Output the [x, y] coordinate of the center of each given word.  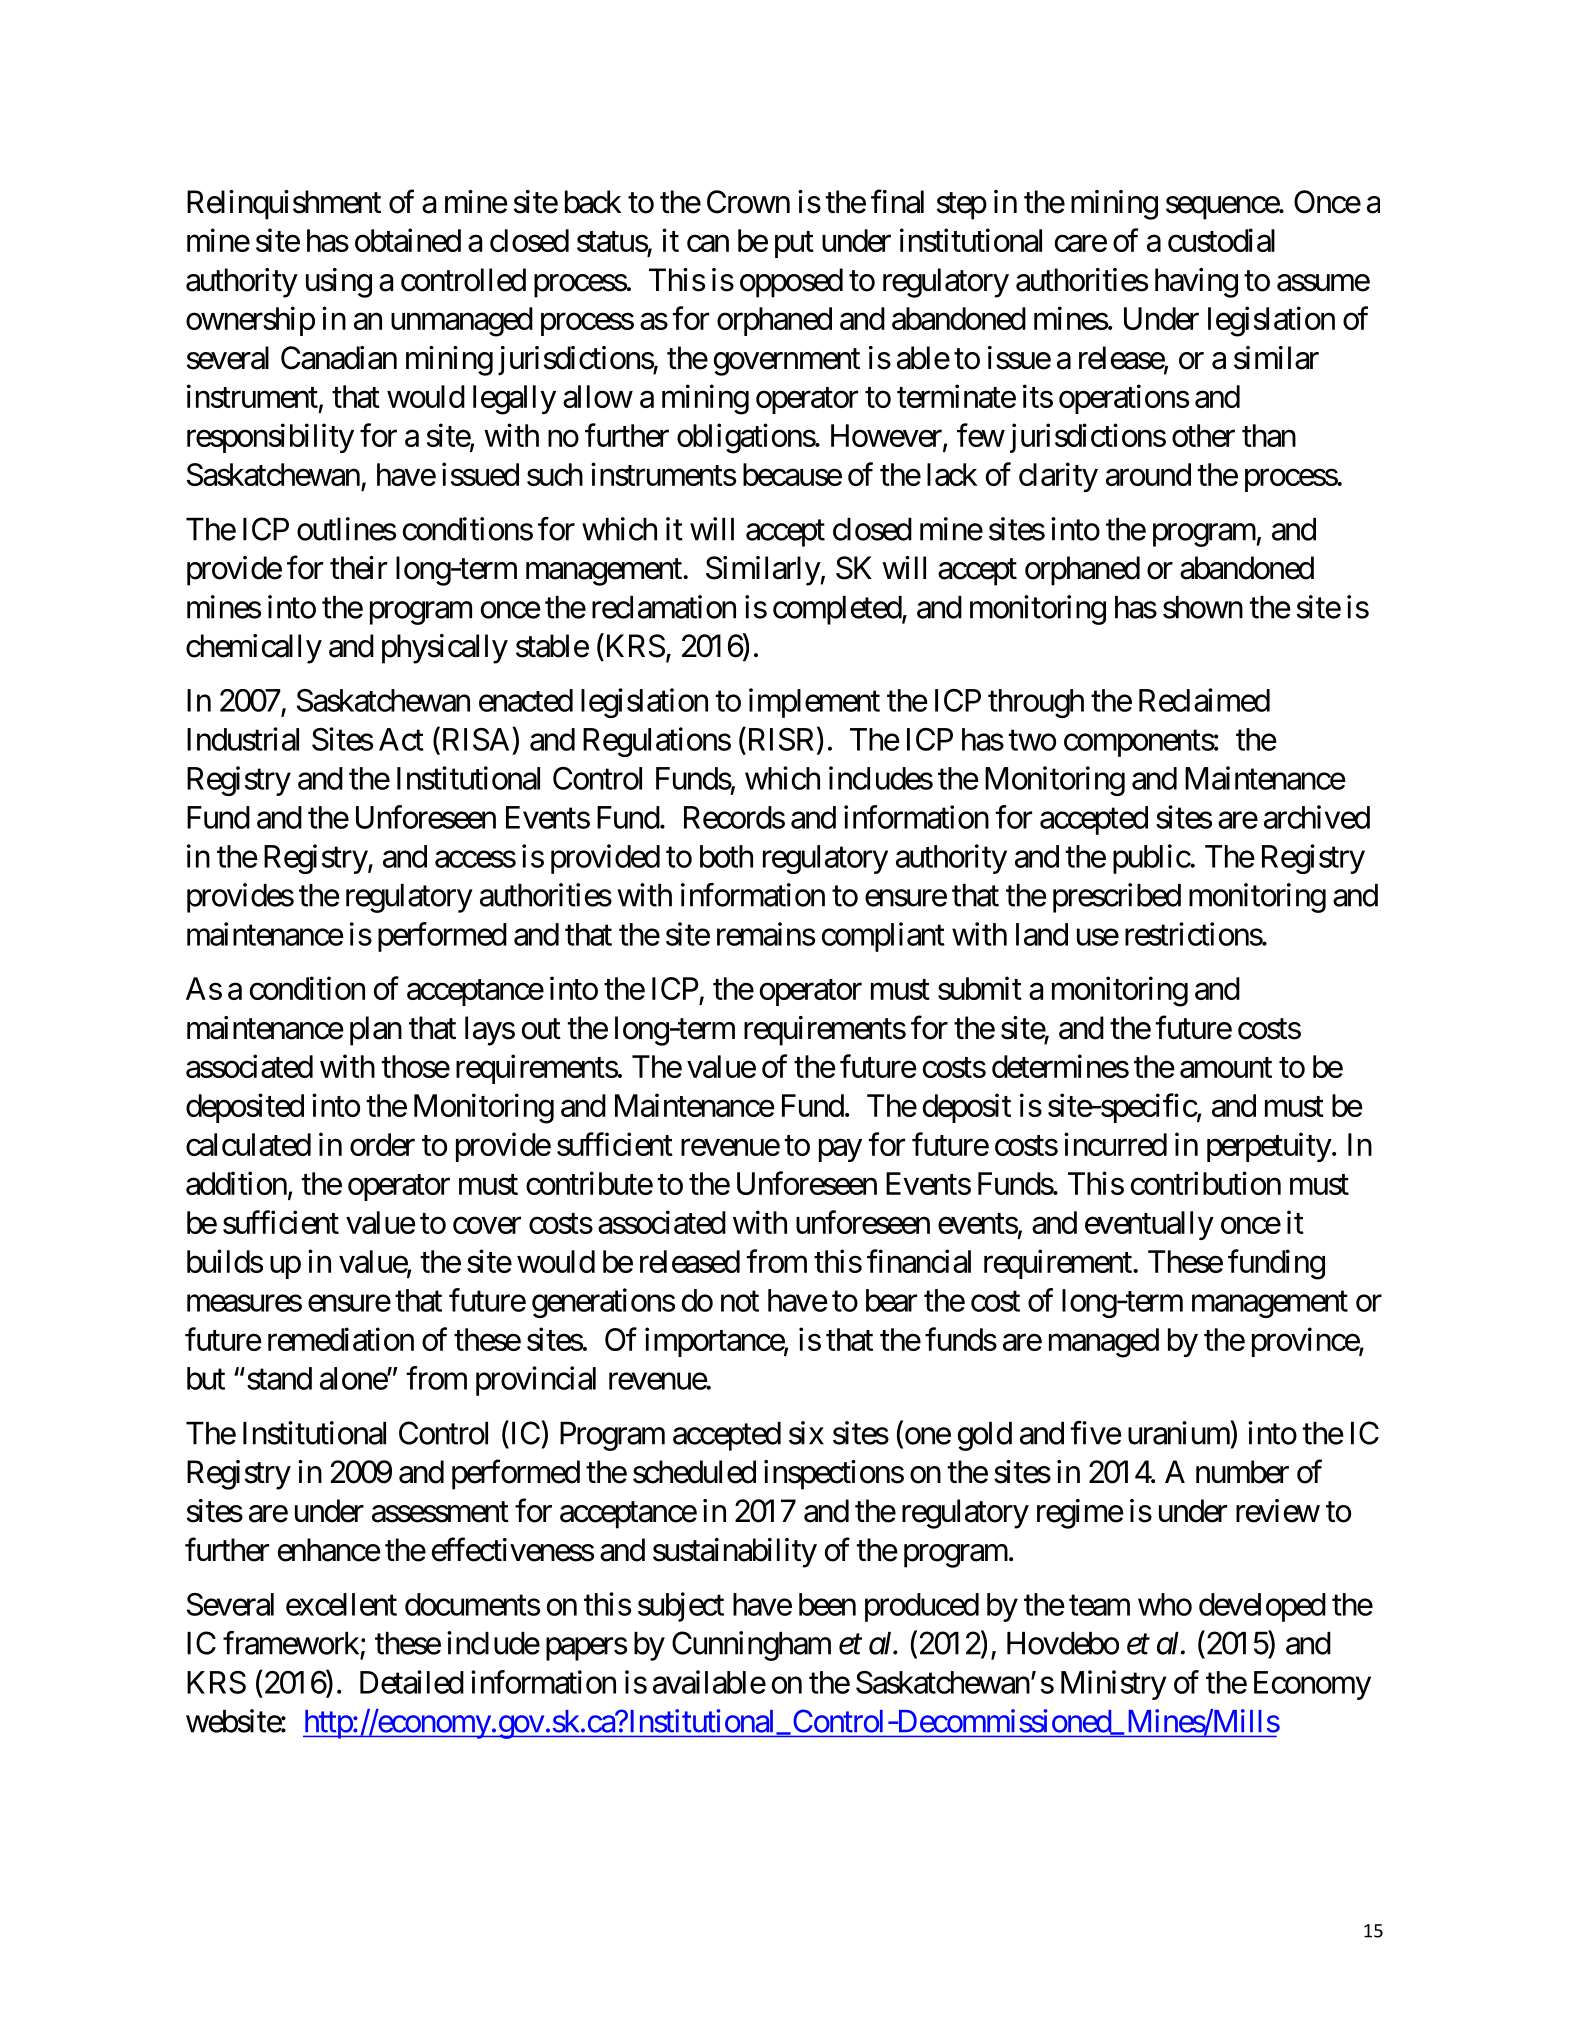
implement [814, 703]
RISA [476, 739]
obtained [408, 240]
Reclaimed [1204, 700]
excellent [341, 1604]
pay [840, 1150]
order [382, 1144]
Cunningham [751, 1646]
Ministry [1114, 1685]
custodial [1221, 240]
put [794, 244]
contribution [1206, 1183]
